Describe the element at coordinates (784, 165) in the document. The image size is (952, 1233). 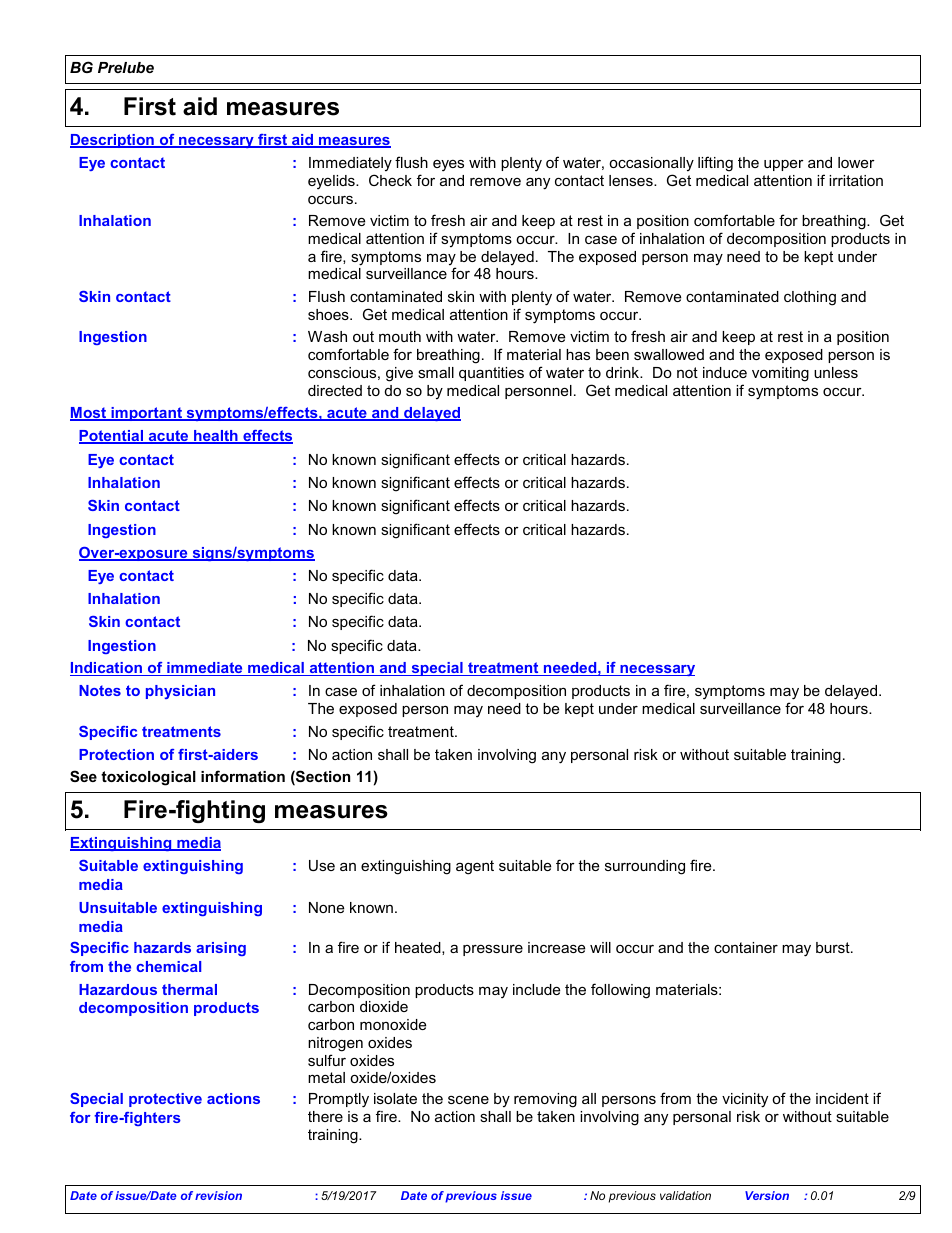
I see `upper` at that location.
